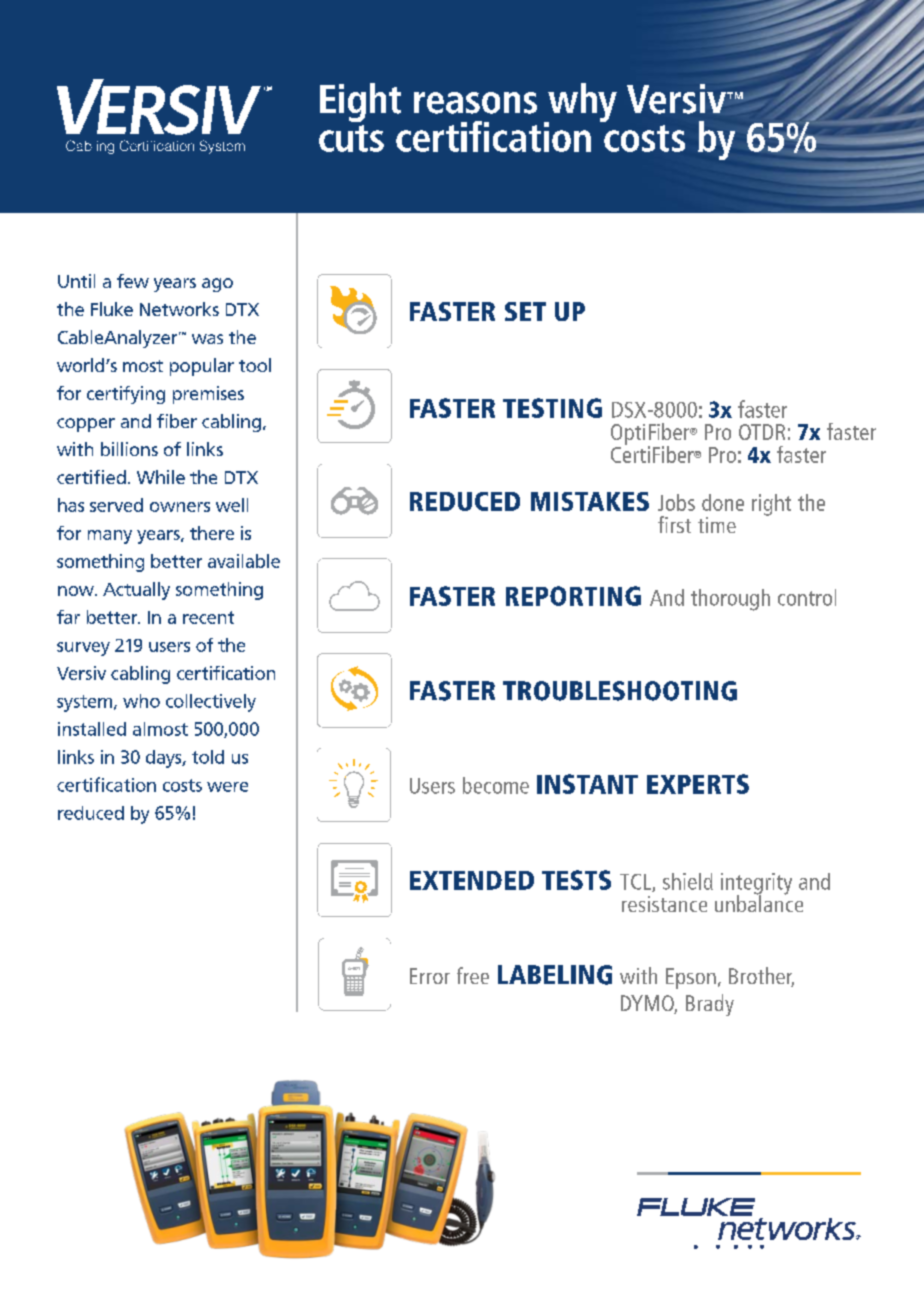 The height and width of the screenshot is (1308, 924). Describe the element at coordinates (691, 978) in the screenshot. I see `Epson` at that location.
